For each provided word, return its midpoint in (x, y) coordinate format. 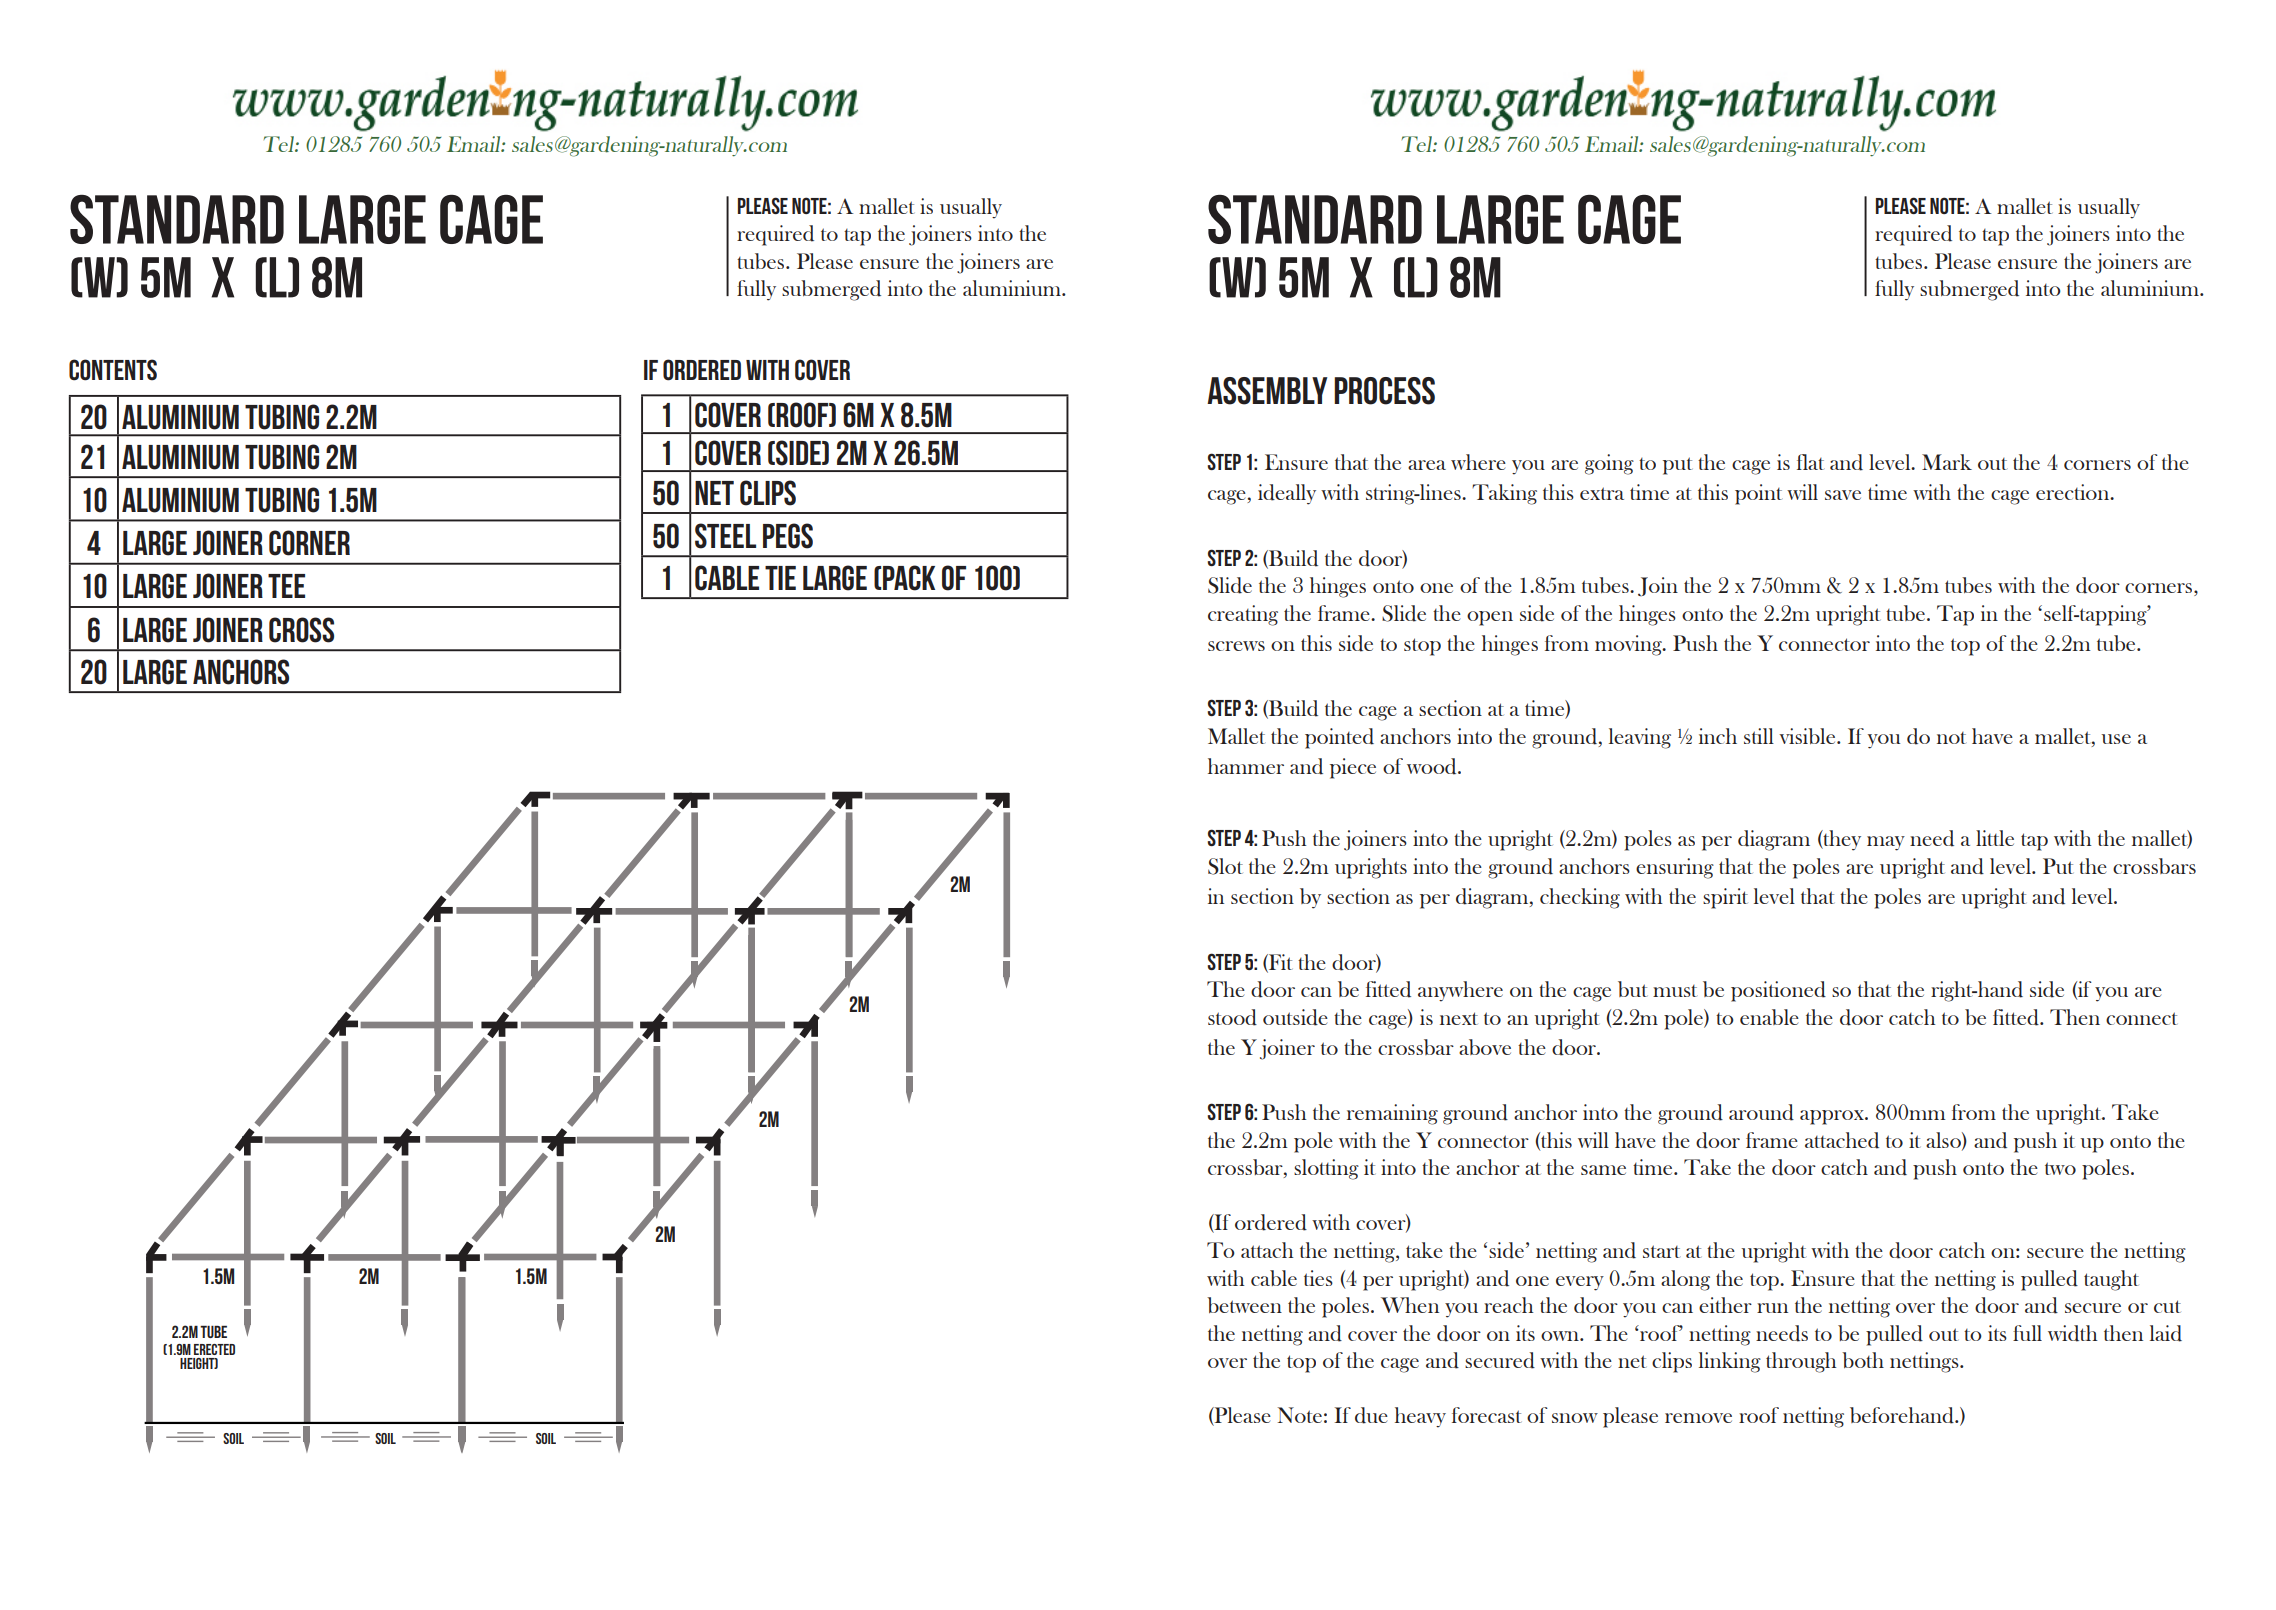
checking (1580, 898)
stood (1232, 1017)
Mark (1947, 462)
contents (113, 370)
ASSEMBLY (1267, 391)
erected (214, 1349)
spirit (1725, 898)
